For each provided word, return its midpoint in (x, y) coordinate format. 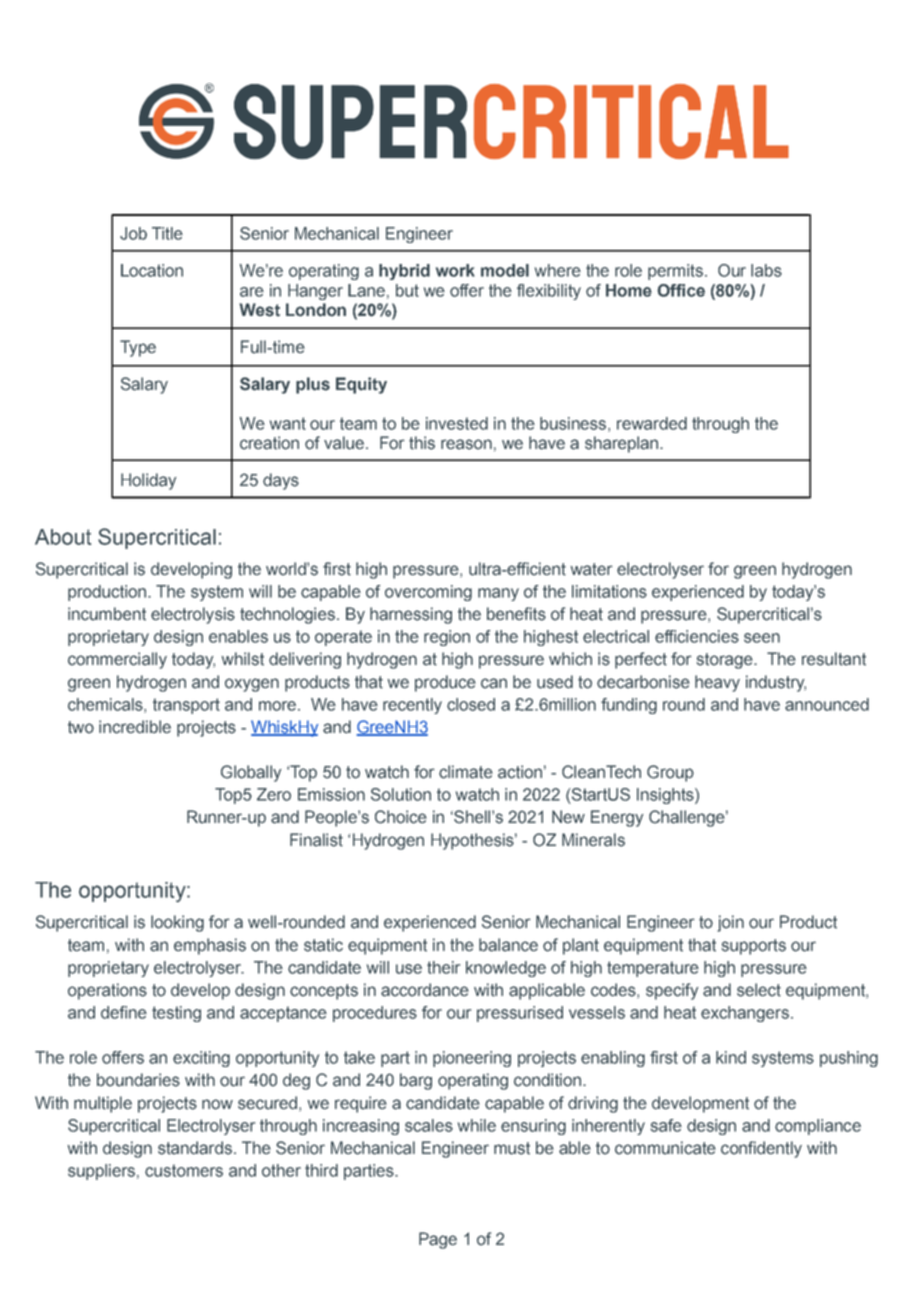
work (455, 270)
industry (776, 683)
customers (184, 1170)
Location (152, 270)
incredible (135, 727)
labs (766, 270)
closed (471, 704)
